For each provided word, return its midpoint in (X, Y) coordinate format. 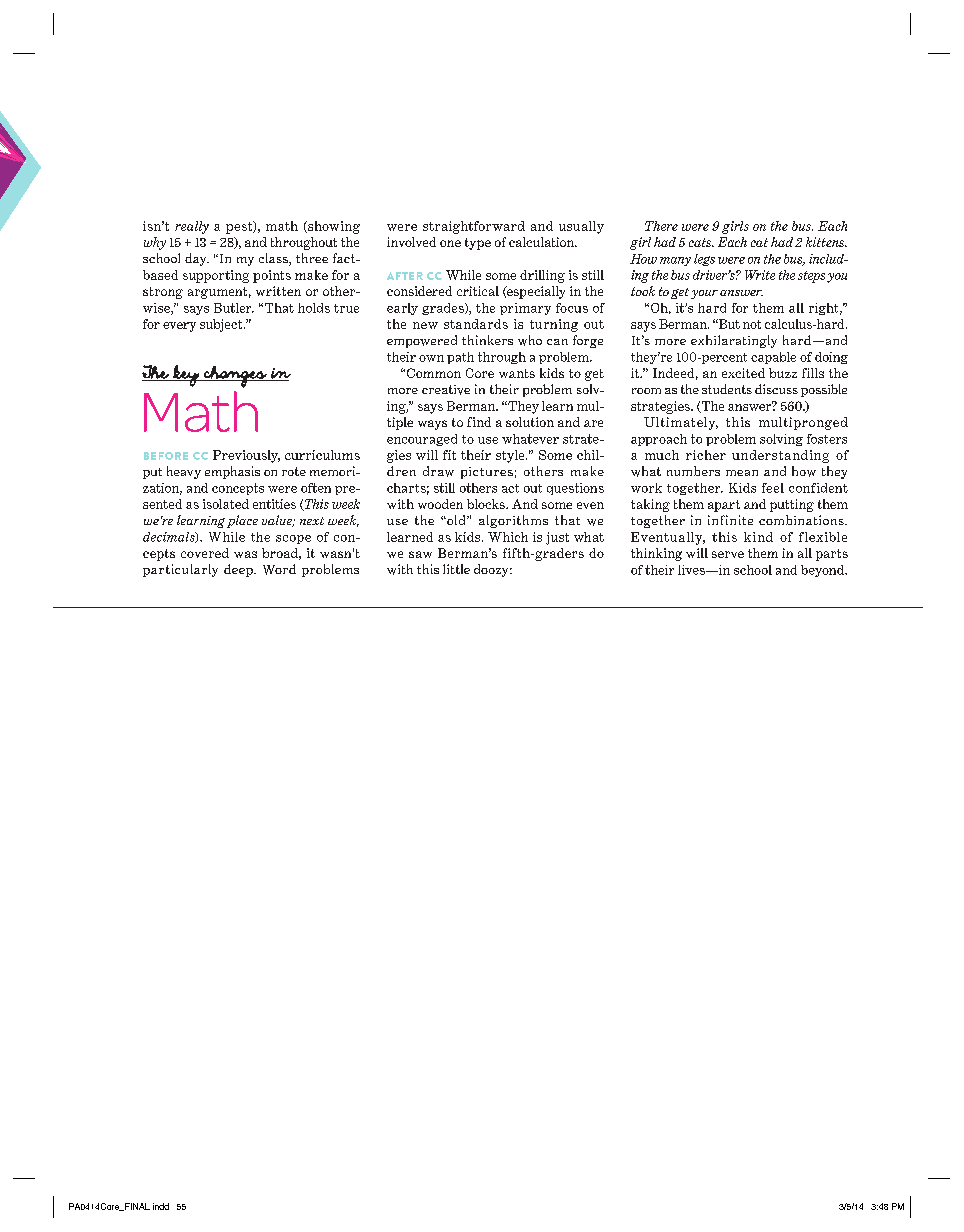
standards (476, 324)
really (192, 227)
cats (701, 242)
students (727, 389)
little (456, 569)
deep (239, 570)
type (478, 244)
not (752, 324)
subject (222, 325)
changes (235, 377)
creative (446, 390)
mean (742, 473)
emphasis (232, 472)
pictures (487, 473)
